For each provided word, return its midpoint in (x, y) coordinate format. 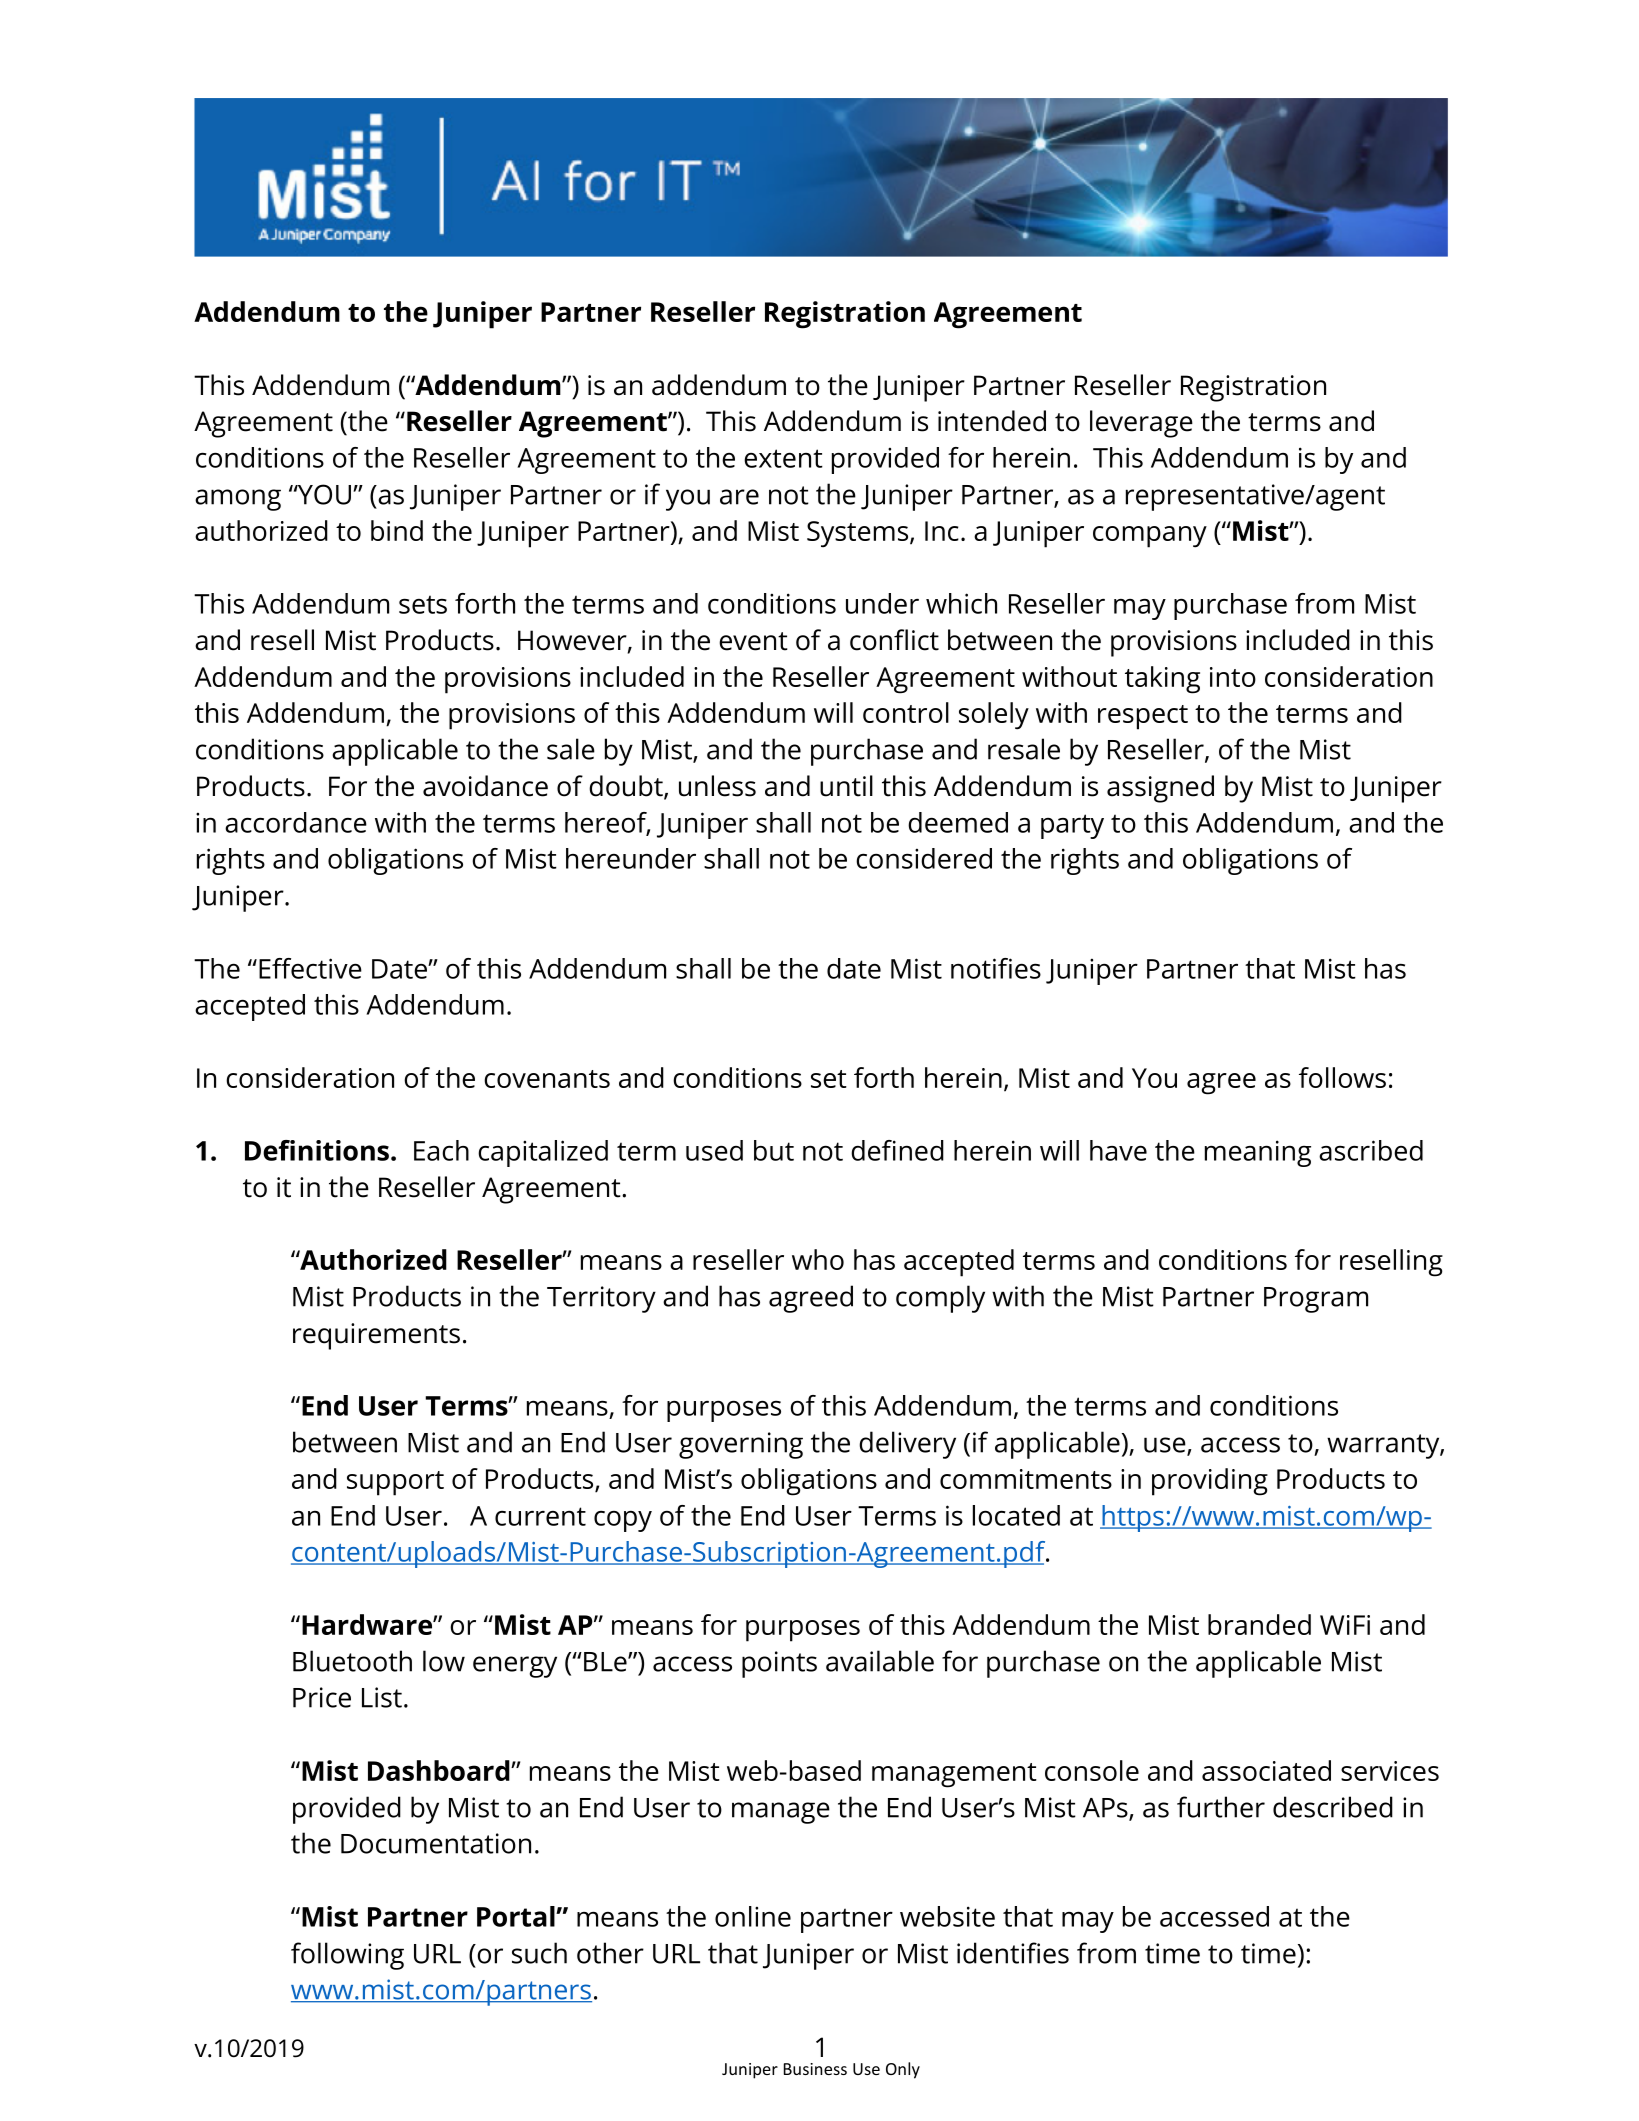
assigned (1160, 789)
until (846, 786)
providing (1210, 1482)
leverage (1141, 424)
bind (397, 530)
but (774, 1150)
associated (1266, 1770)
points (779, 1664)
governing (741, 1445)
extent (783, 458)
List (382, 1697)
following (347, 1956)
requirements (376, 1336)
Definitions (317, 1150)
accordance (296, 822)
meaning (1258, 1153)
